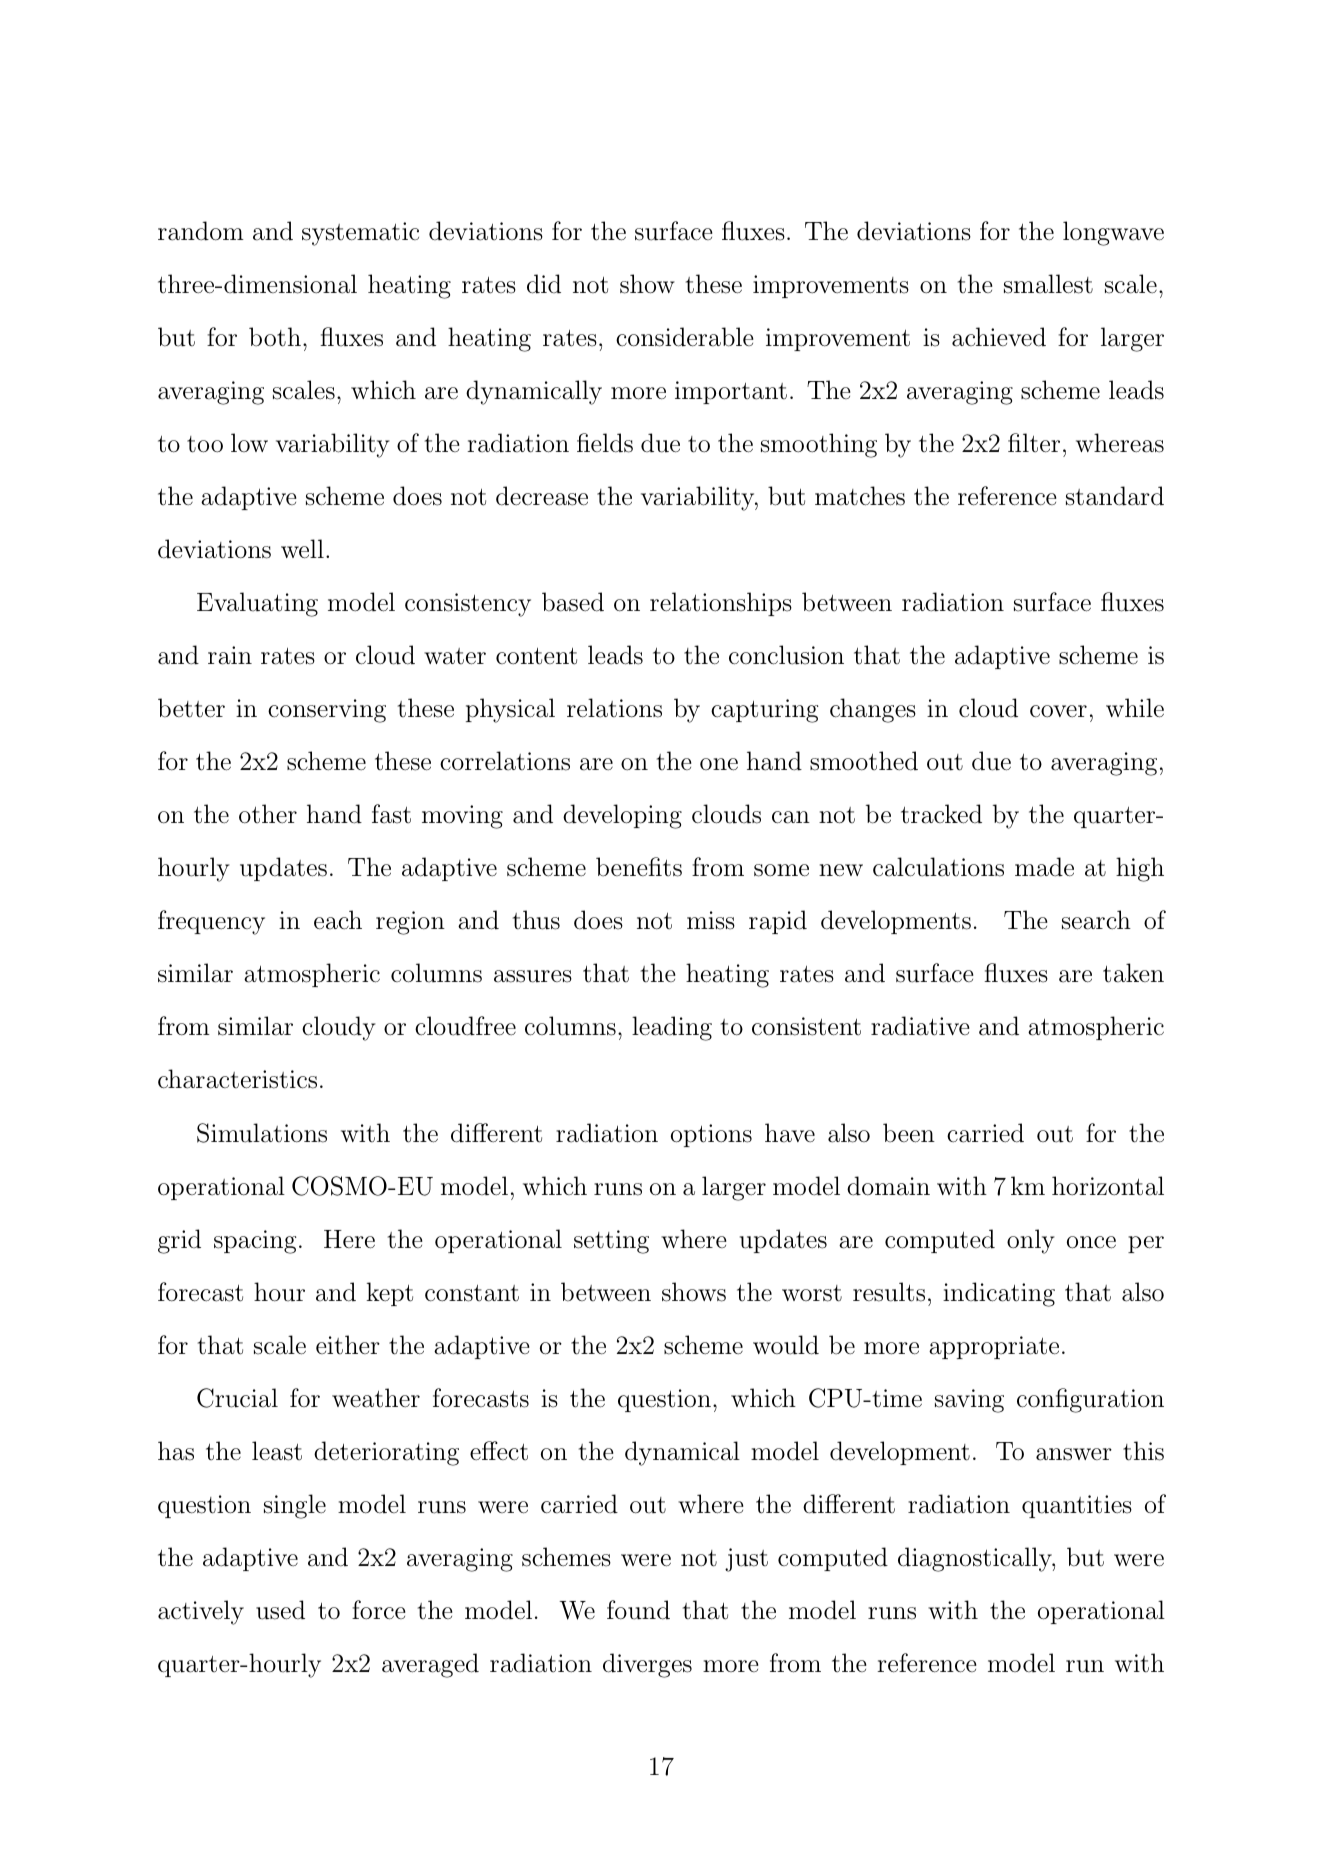  Describe the element at coordinates (1048, 284) in the image. I see `smallest` at that location.
